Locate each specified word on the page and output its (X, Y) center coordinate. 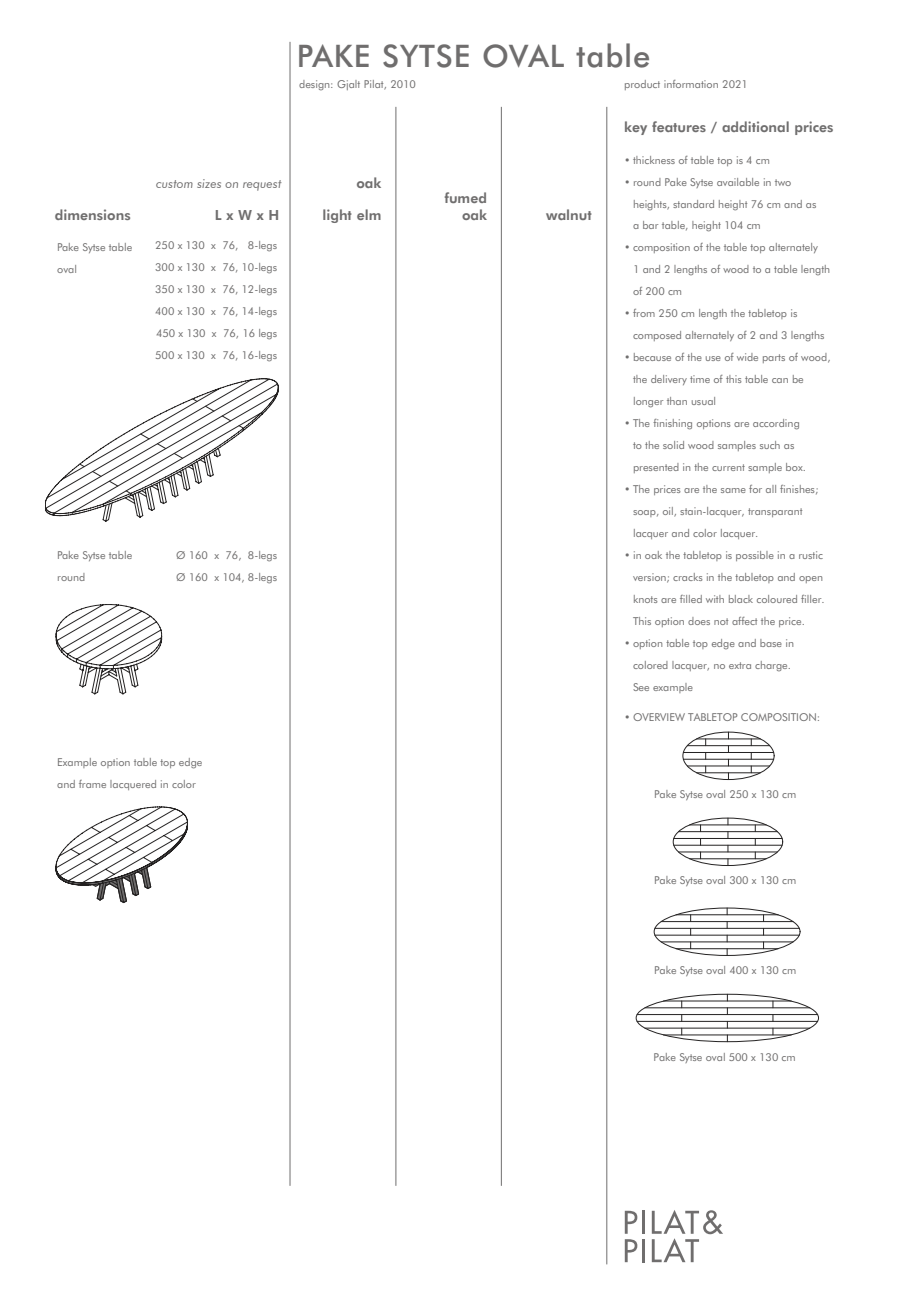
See (641, 687)
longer (648, 402)
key (636, 128)
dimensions (92, 214)
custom (174, 184)
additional (755, 126)
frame (92, 784)
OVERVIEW (659, 717)
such (770, 445)
